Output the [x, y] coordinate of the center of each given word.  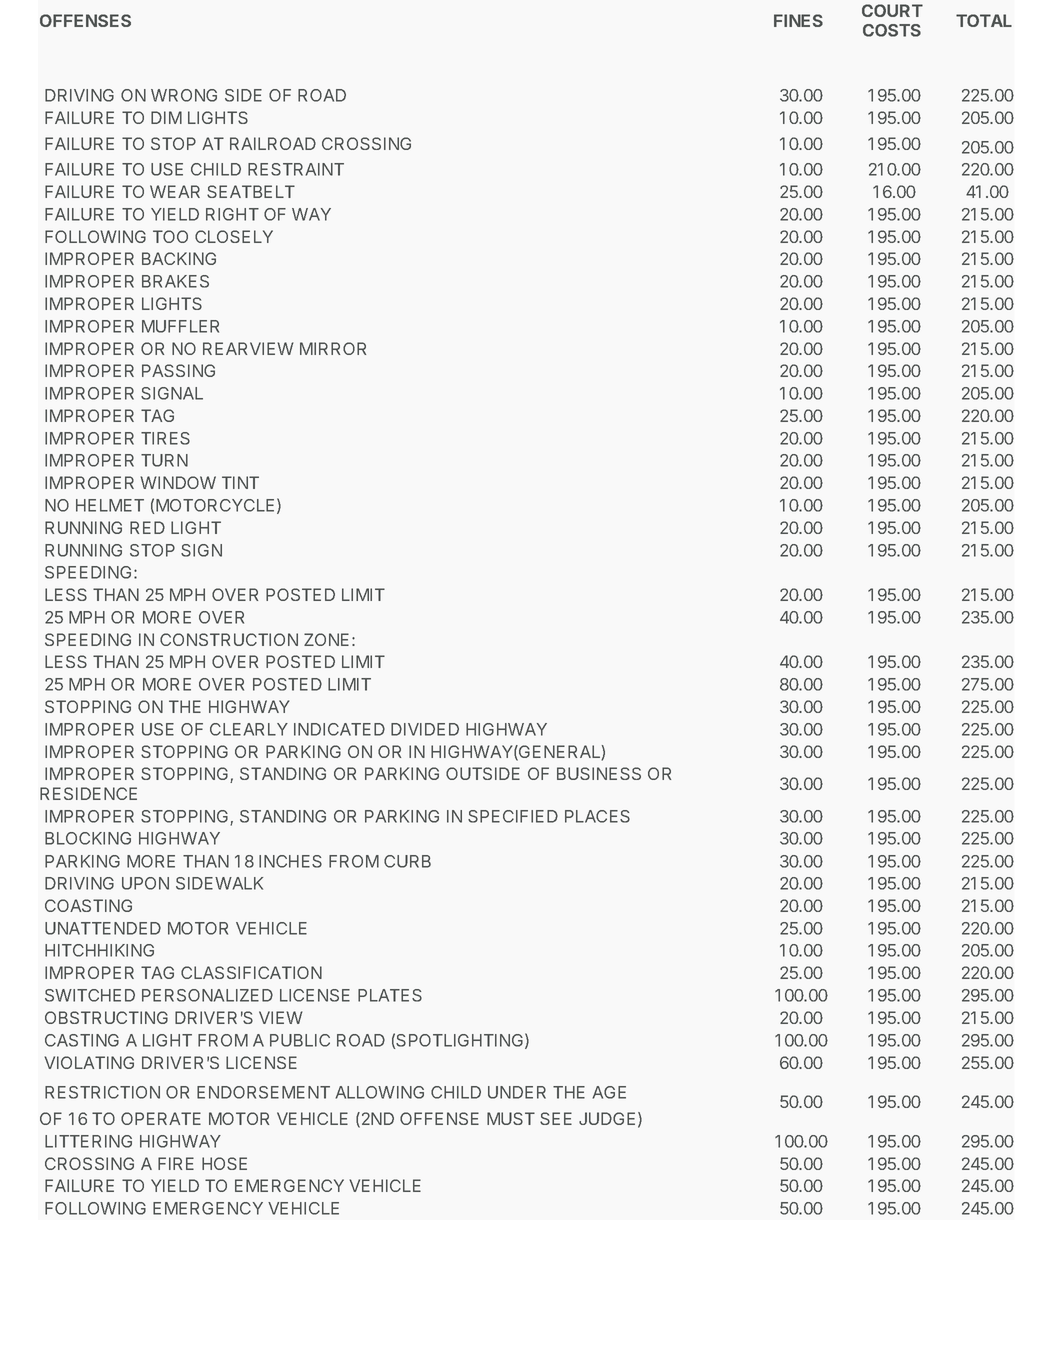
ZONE [326, 639]
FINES [798, 20]
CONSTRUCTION [229, 639]
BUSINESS [599, 773]
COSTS [892, 30]
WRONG [184, 95]
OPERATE [161, 1118]
